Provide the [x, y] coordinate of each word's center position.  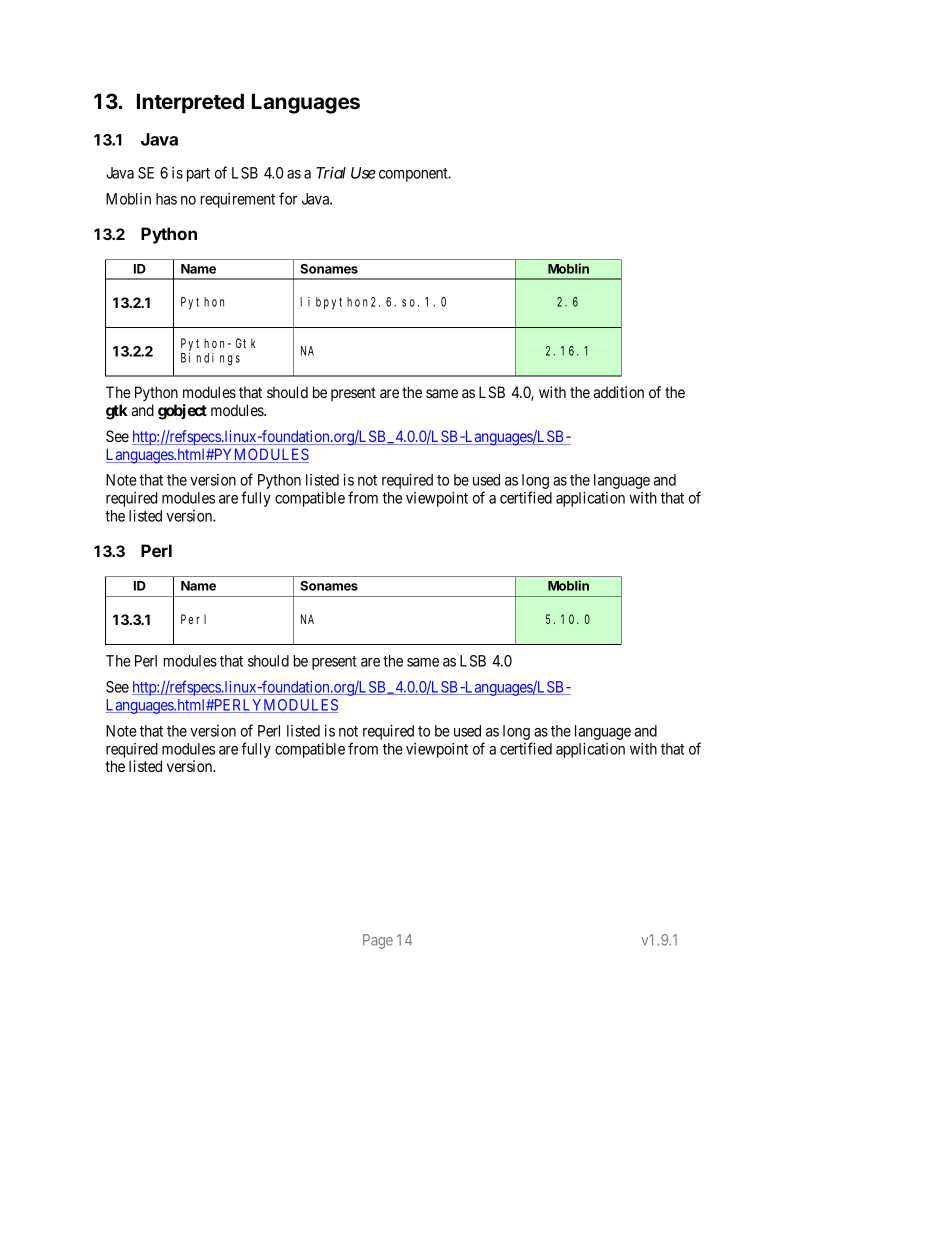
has [166, 199]
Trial [331, 173]
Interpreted [190, 103]
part [198, 175]
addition [618, 392]
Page [378, 941]
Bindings [210, 359]
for [288, 198]
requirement [238, 200]
